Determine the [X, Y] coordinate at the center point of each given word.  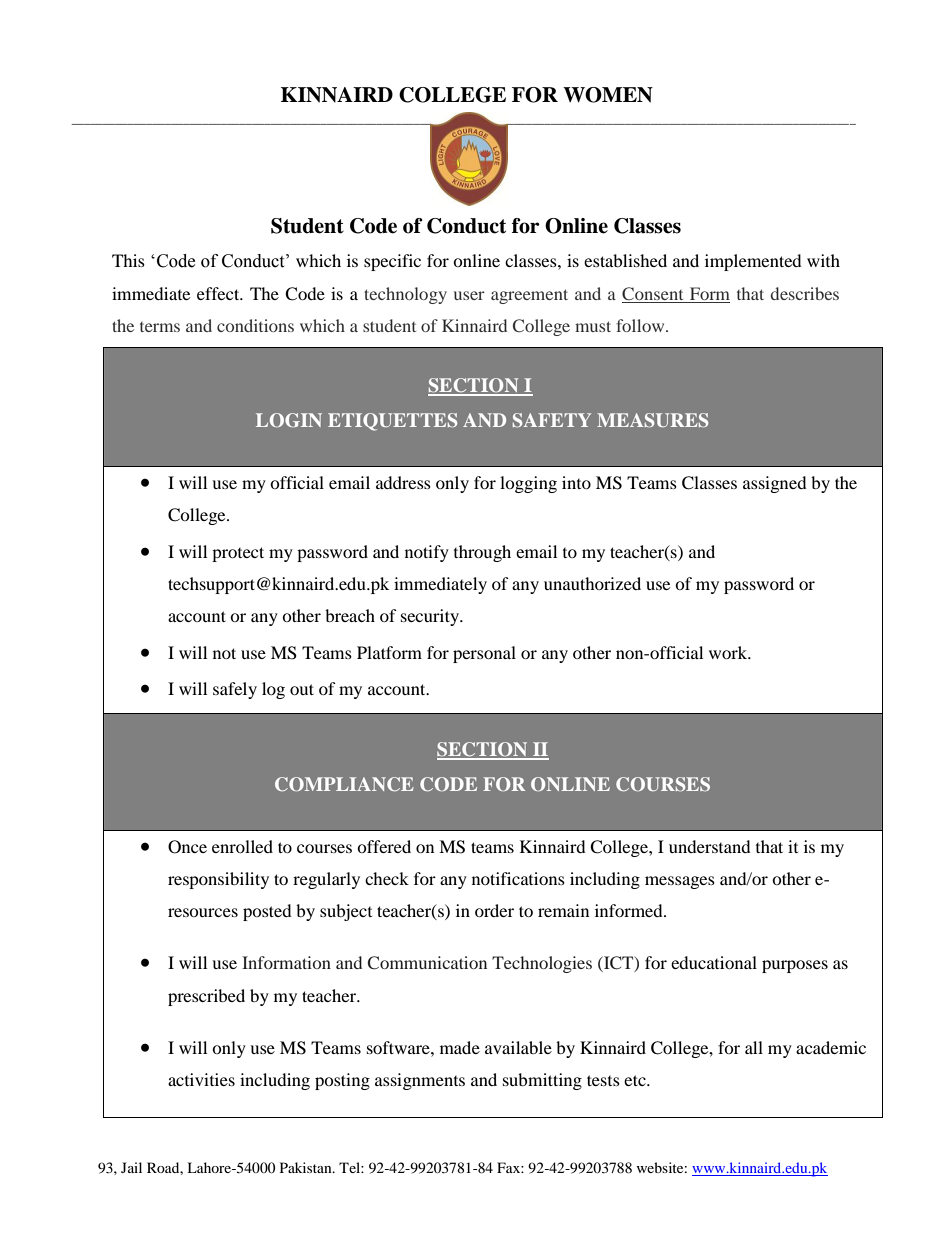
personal [484, 654]
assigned [775, 484]
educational [714, 962]
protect [238, 554]
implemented [753, 262]
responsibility [218, 880]
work [729, 652]
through [482, 553]
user [469, 295]
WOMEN [608, 95]
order [494, 910]
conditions [255, 325]
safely [235, 690]
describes [805, 293]
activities [201, 1079]
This [128, 260]
